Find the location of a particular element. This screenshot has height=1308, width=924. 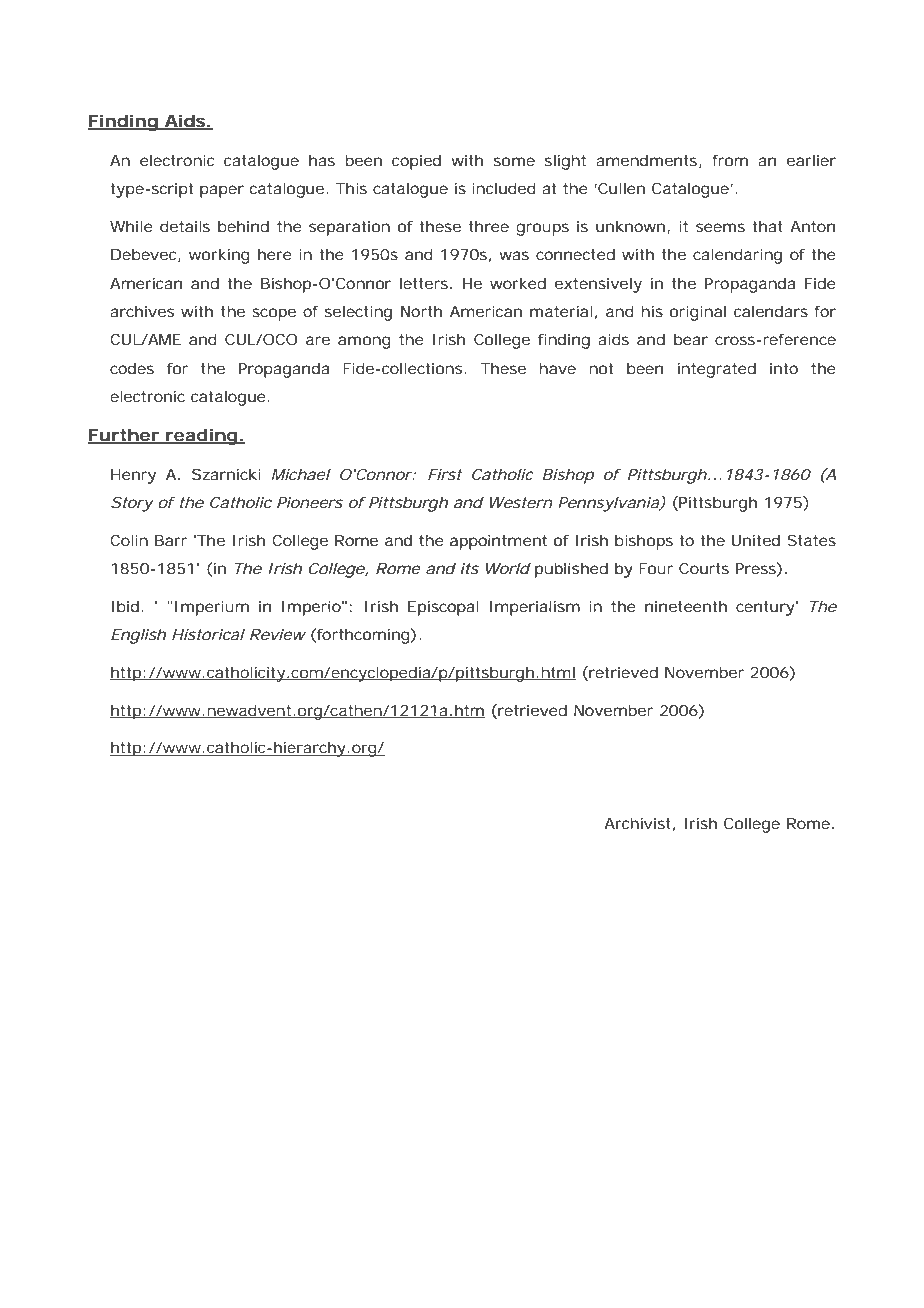

paper is located at coordinates (222, 191).
